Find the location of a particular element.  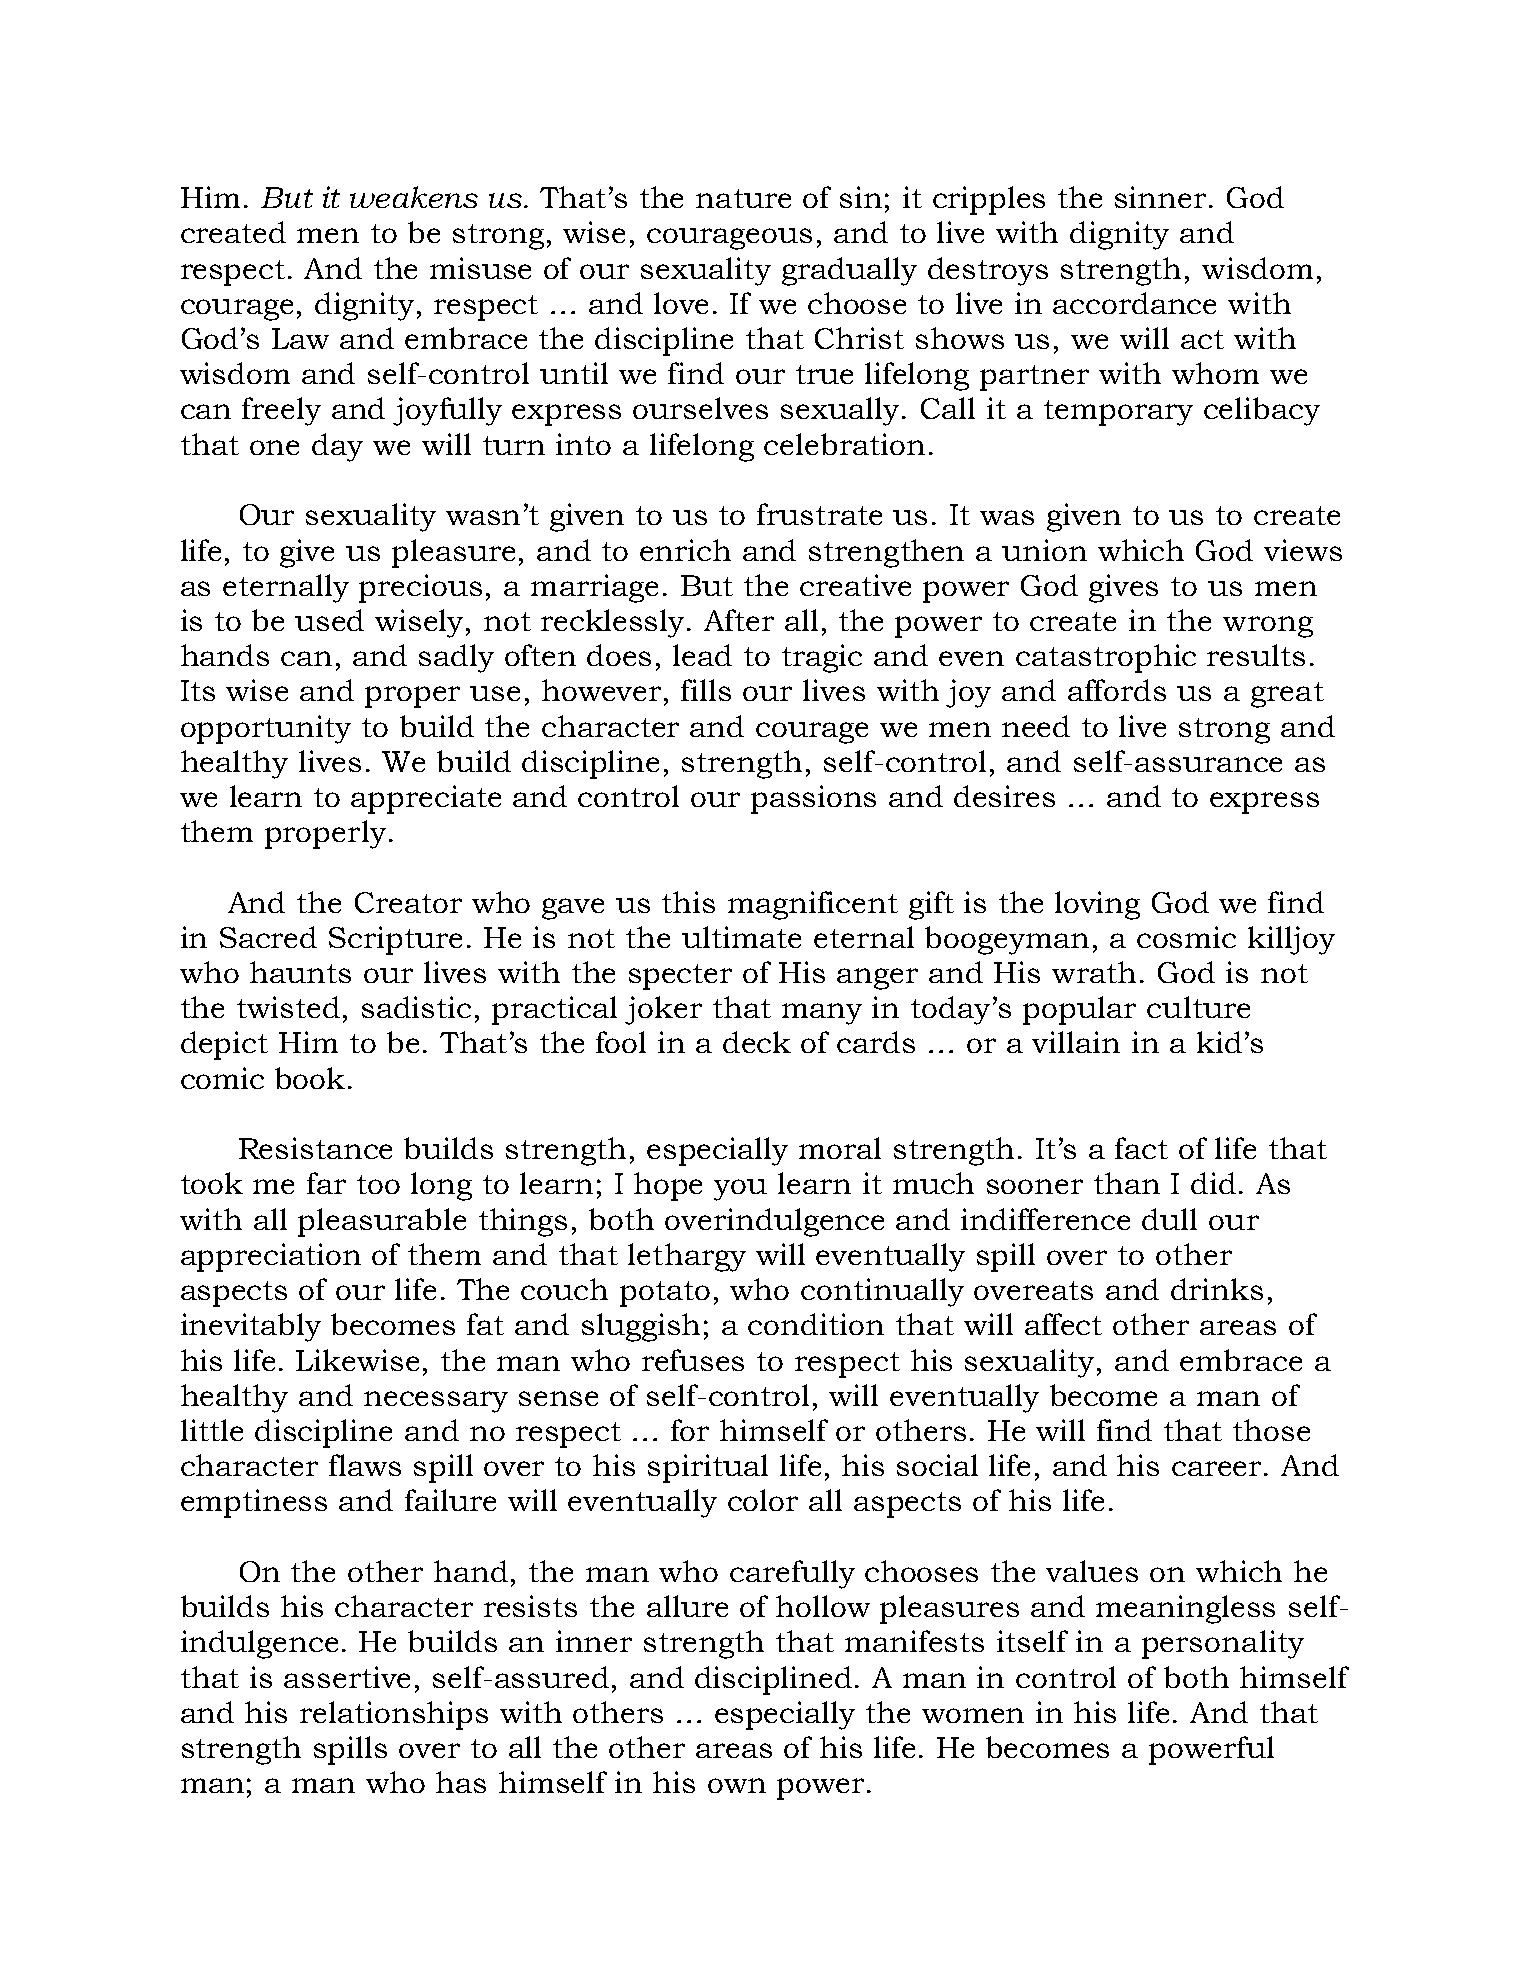

relationships is located at coordinates (394, 1715).
